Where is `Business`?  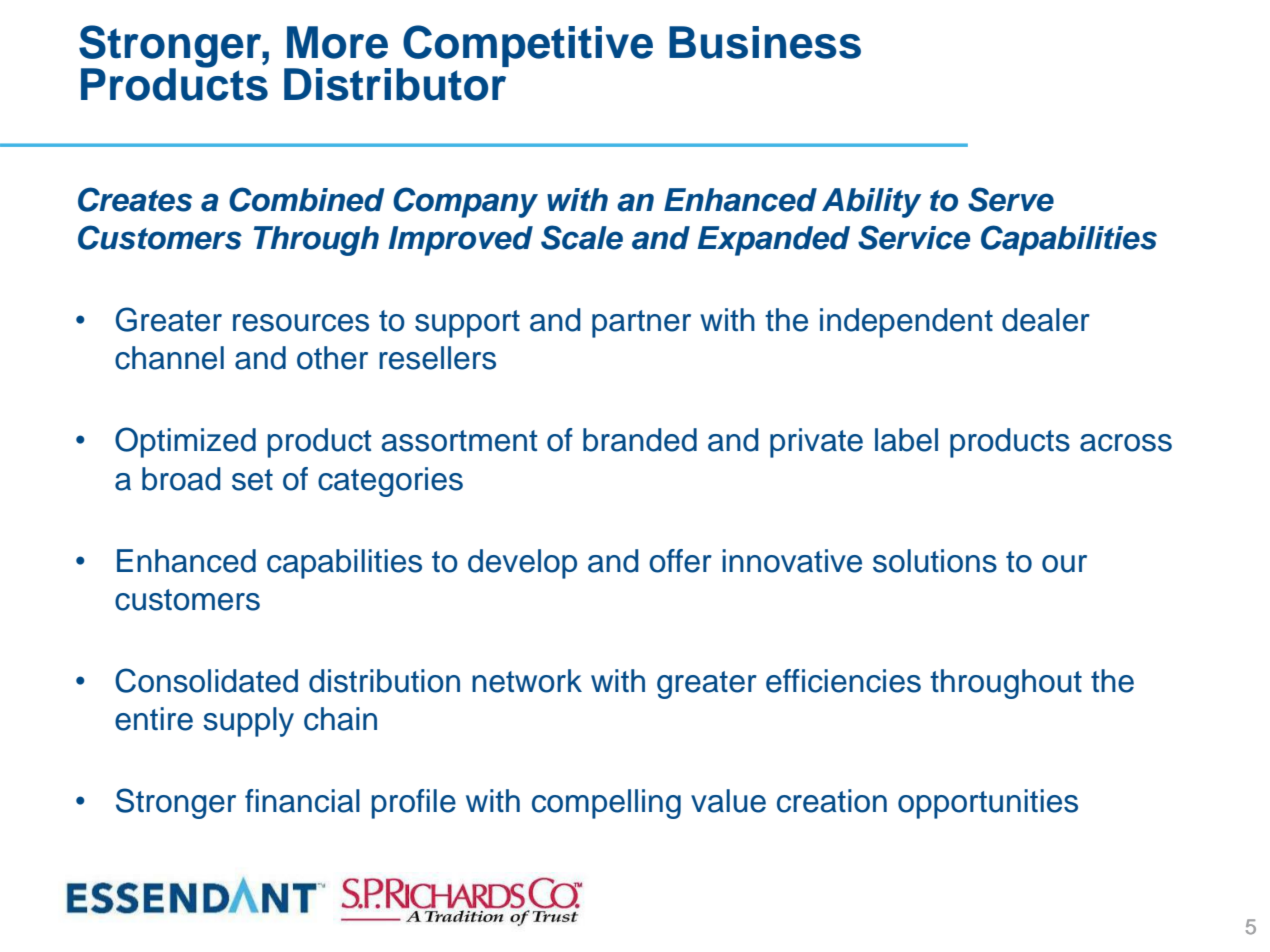
Business is located at coordinates (765, 42).
